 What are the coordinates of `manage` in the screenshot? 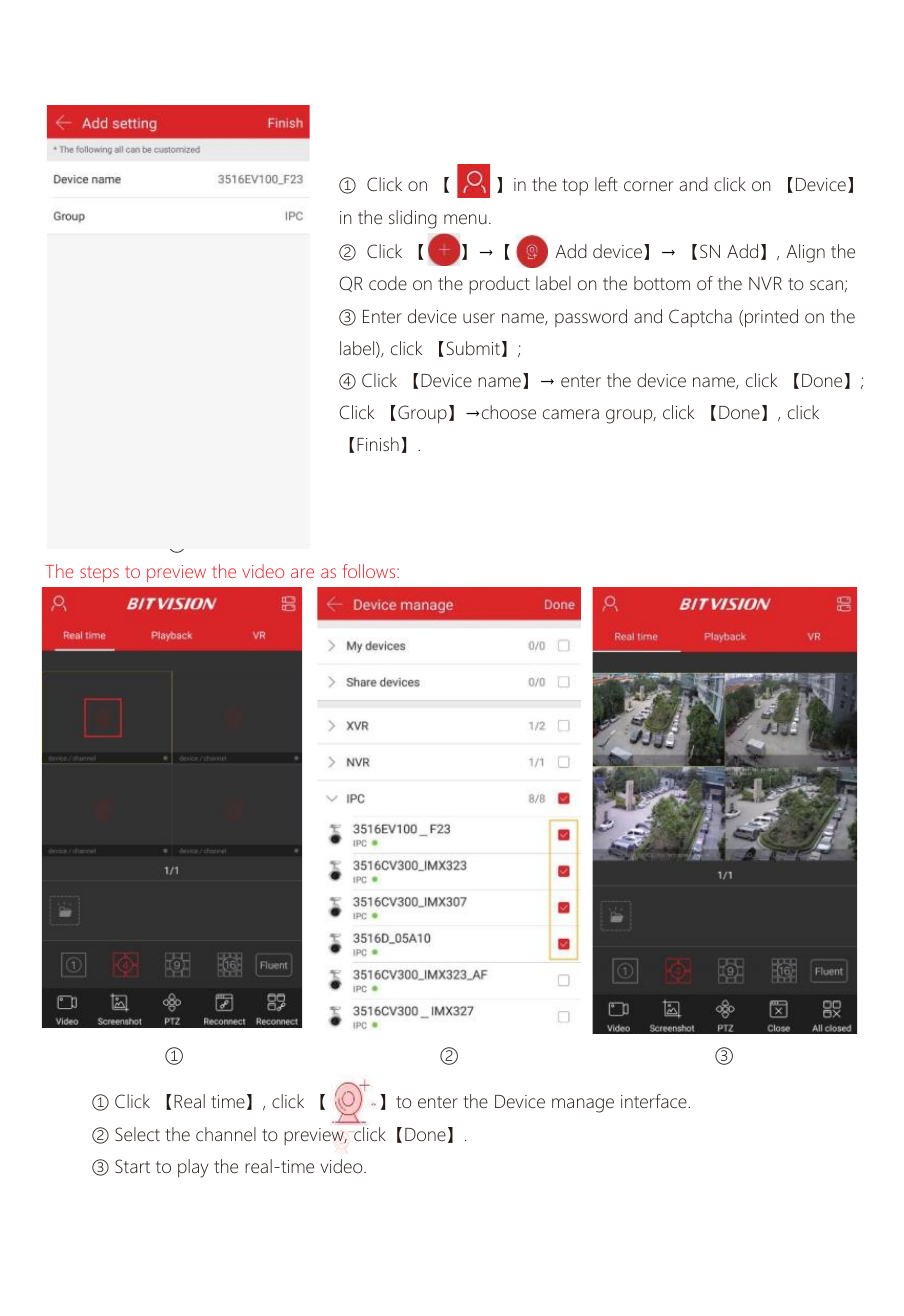 It's located at (583, 1105).
